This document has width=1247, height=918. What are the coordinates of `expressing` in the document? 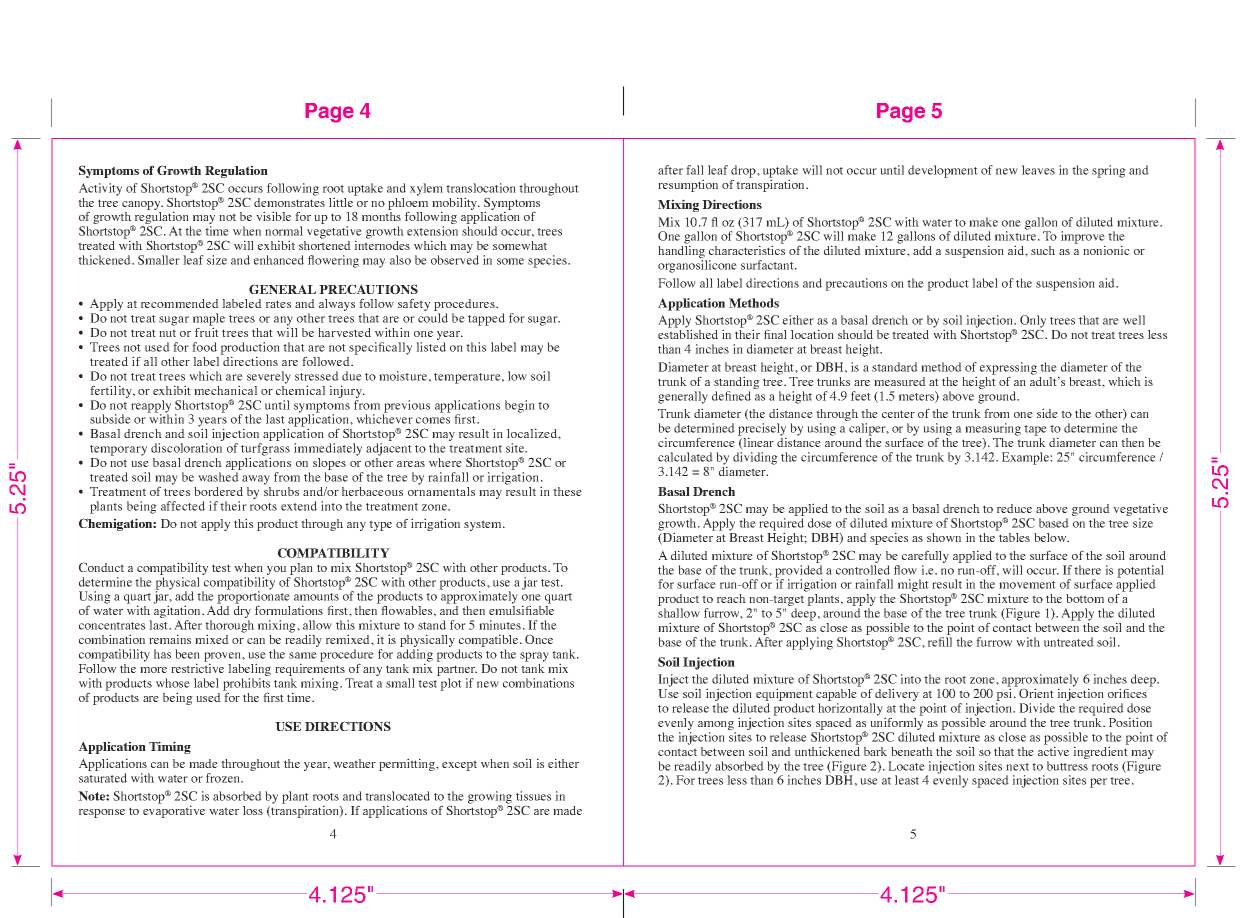 It's located at (1008, 369).
